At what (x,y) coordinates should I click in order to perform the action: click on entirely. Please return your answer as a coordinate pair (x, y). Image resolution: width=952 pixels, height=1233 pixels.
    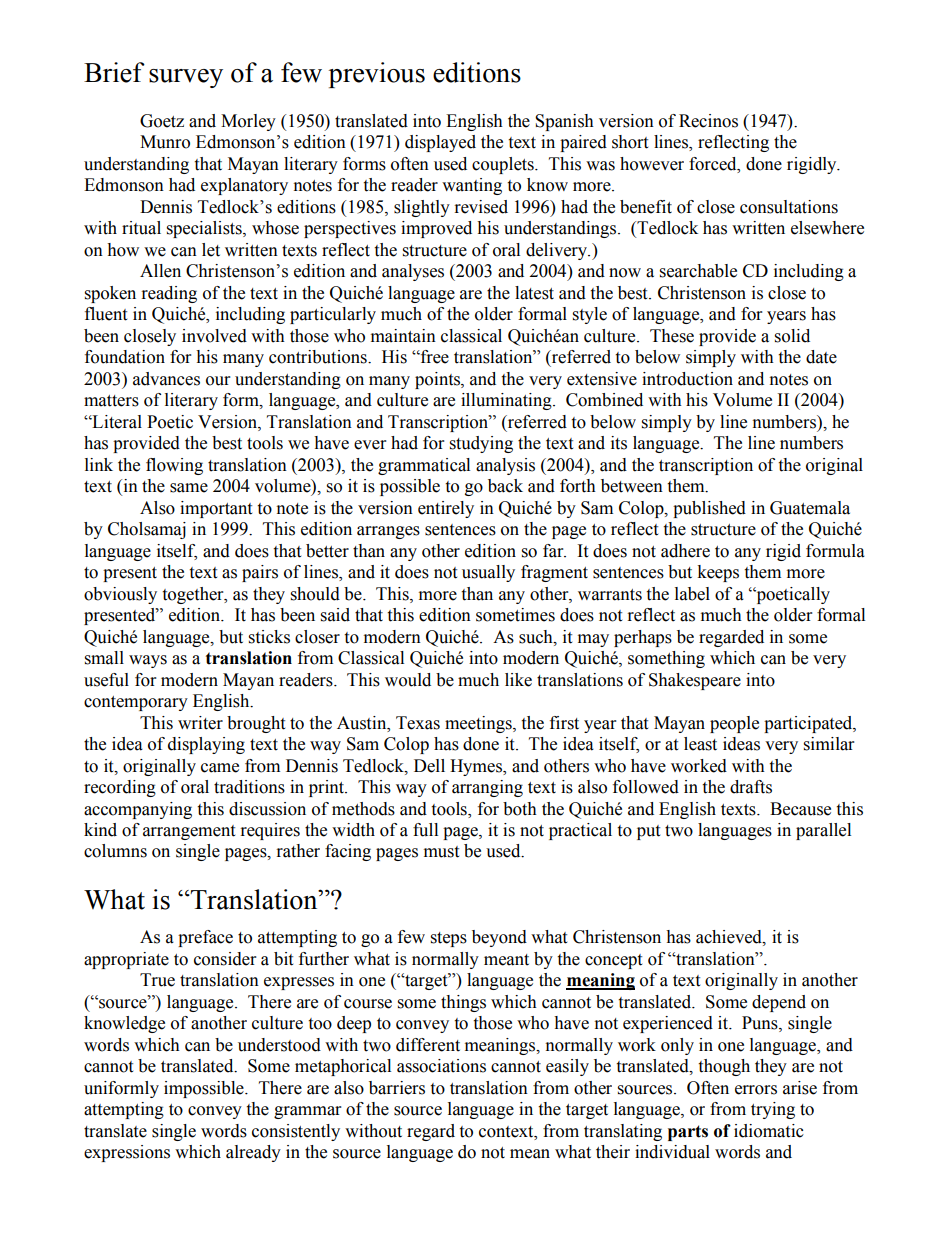
    Looking at the image, I should click on (446, 509).
